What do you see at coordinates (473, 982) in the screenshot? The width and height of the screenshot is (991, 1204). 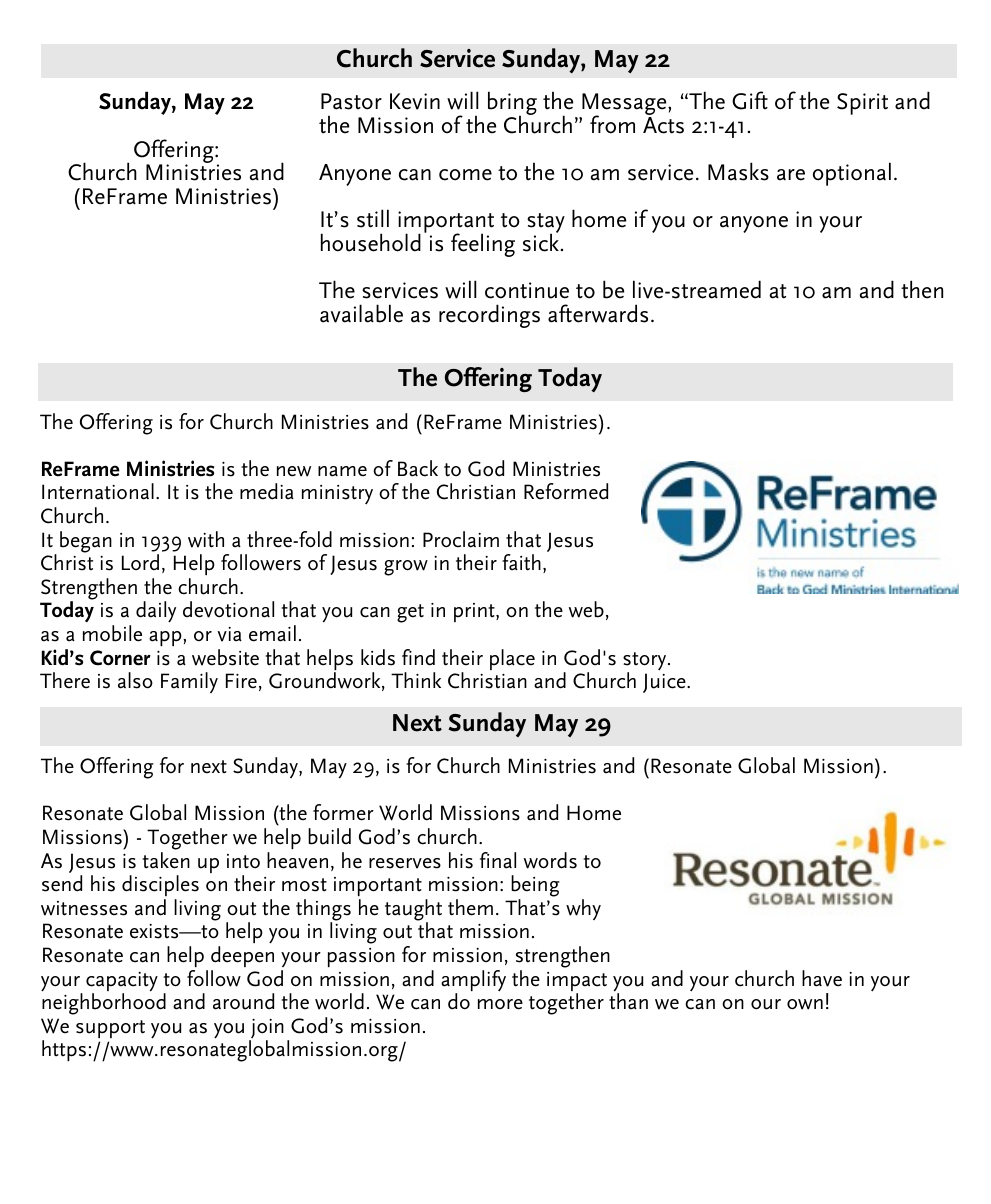 I see `amplify` at bounding box center [473, 982].
